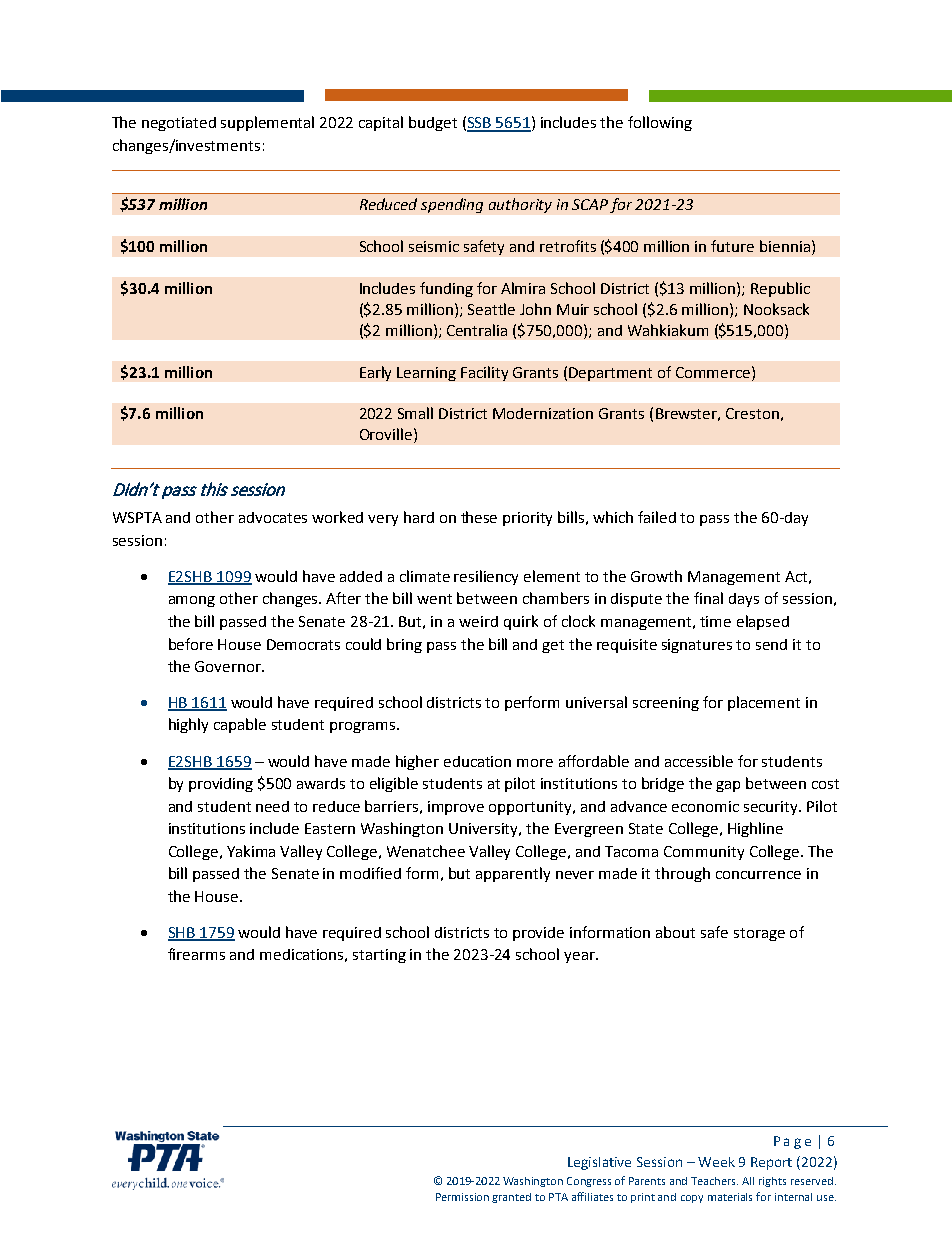 The height and width of the screenshot is (1233, 952). Describe the element at coordinates (772, 808) in the screenshot. I see `security` at that location.
